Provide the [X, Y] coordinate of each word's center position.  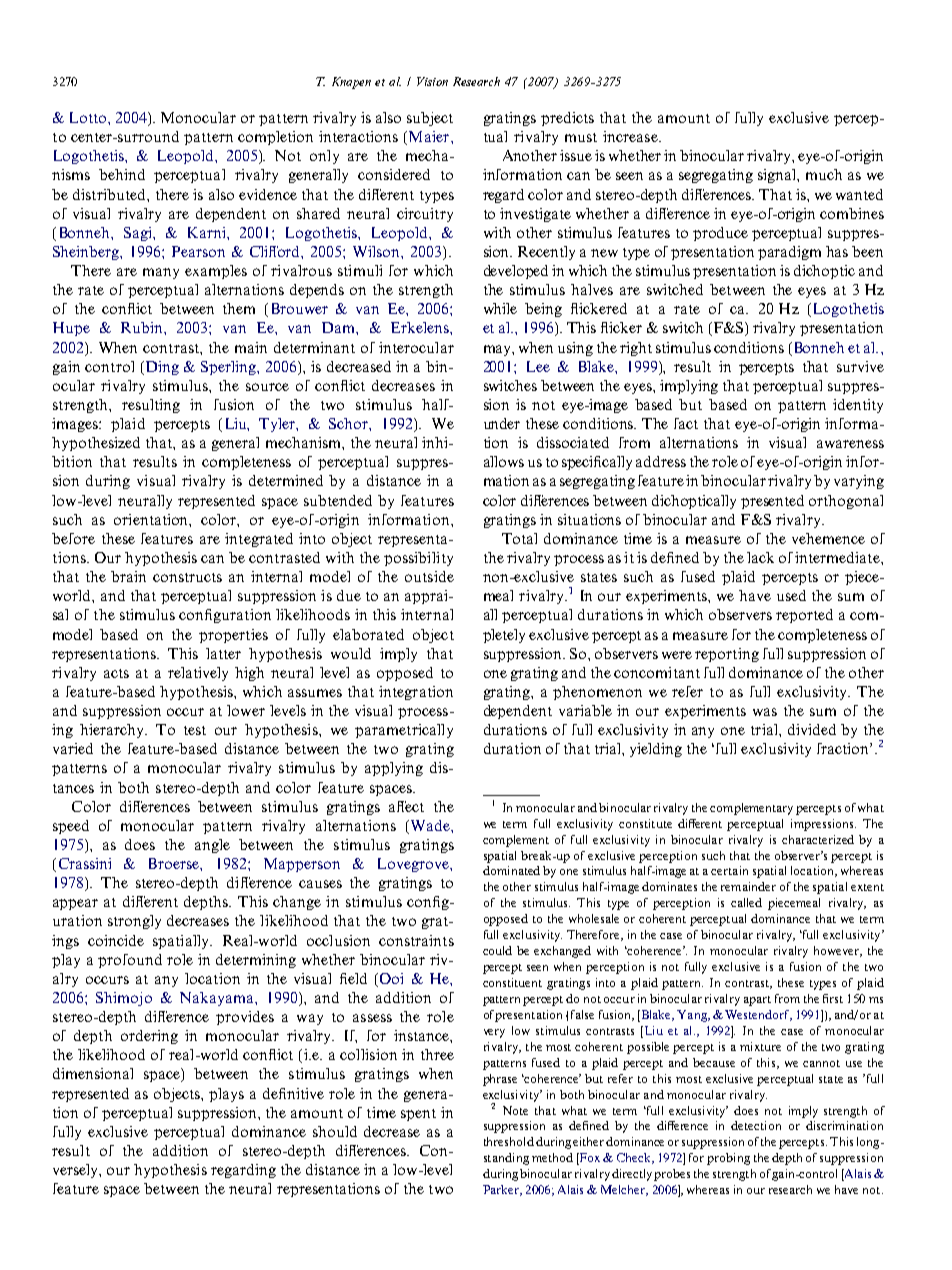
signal [778, 176]
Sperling [230, 368]
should [335, 1131]
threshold [509, 1141]
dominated [511, 870]
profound [130, 961]
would [351, 653]
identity [858, 406]
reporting [727, 655]
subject [430, 119]
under [502, 423]
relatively [198, 674]
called [746, 902]
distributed [110, 194]
